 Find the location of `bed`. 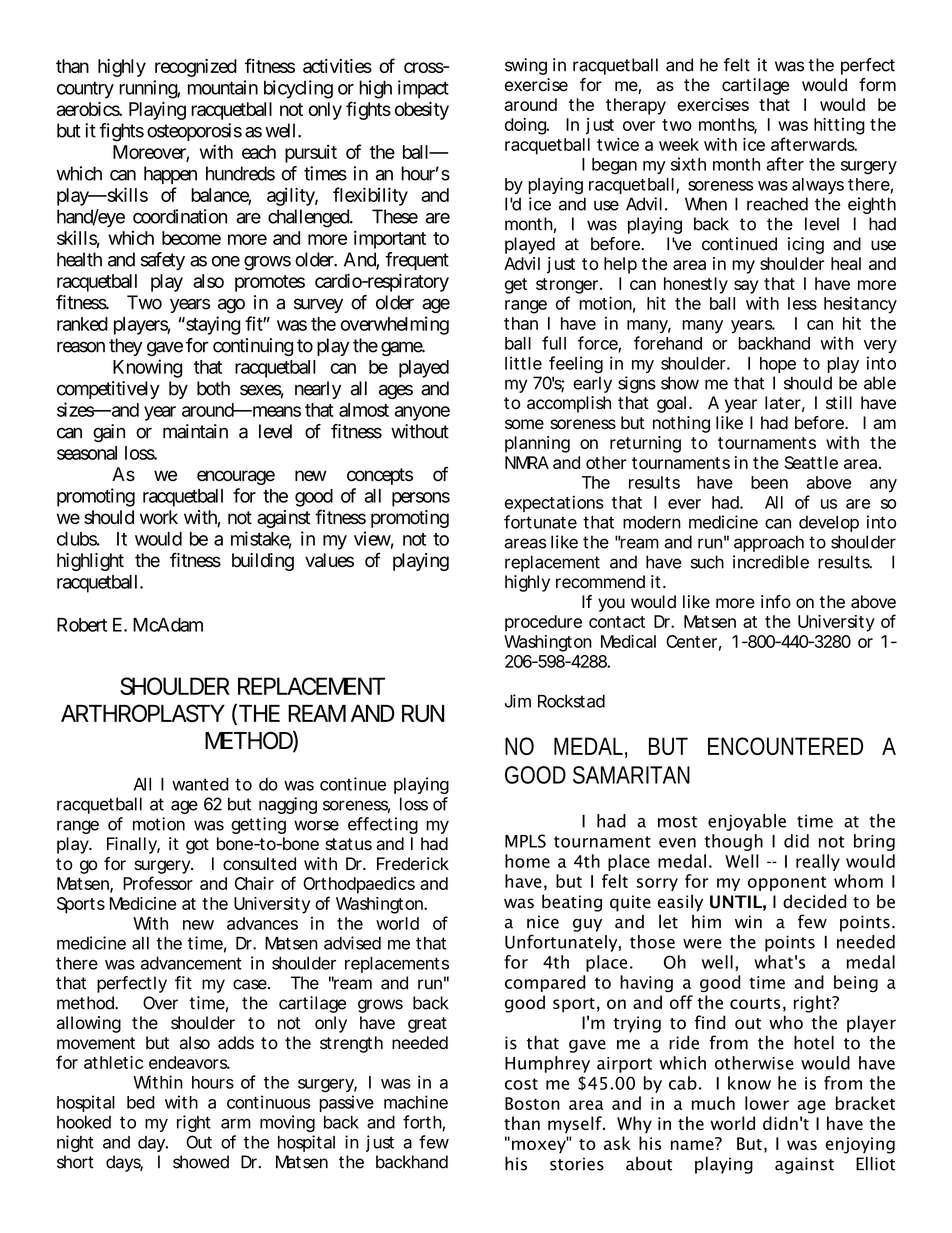

bed is located at coordinates (141, 1102).
